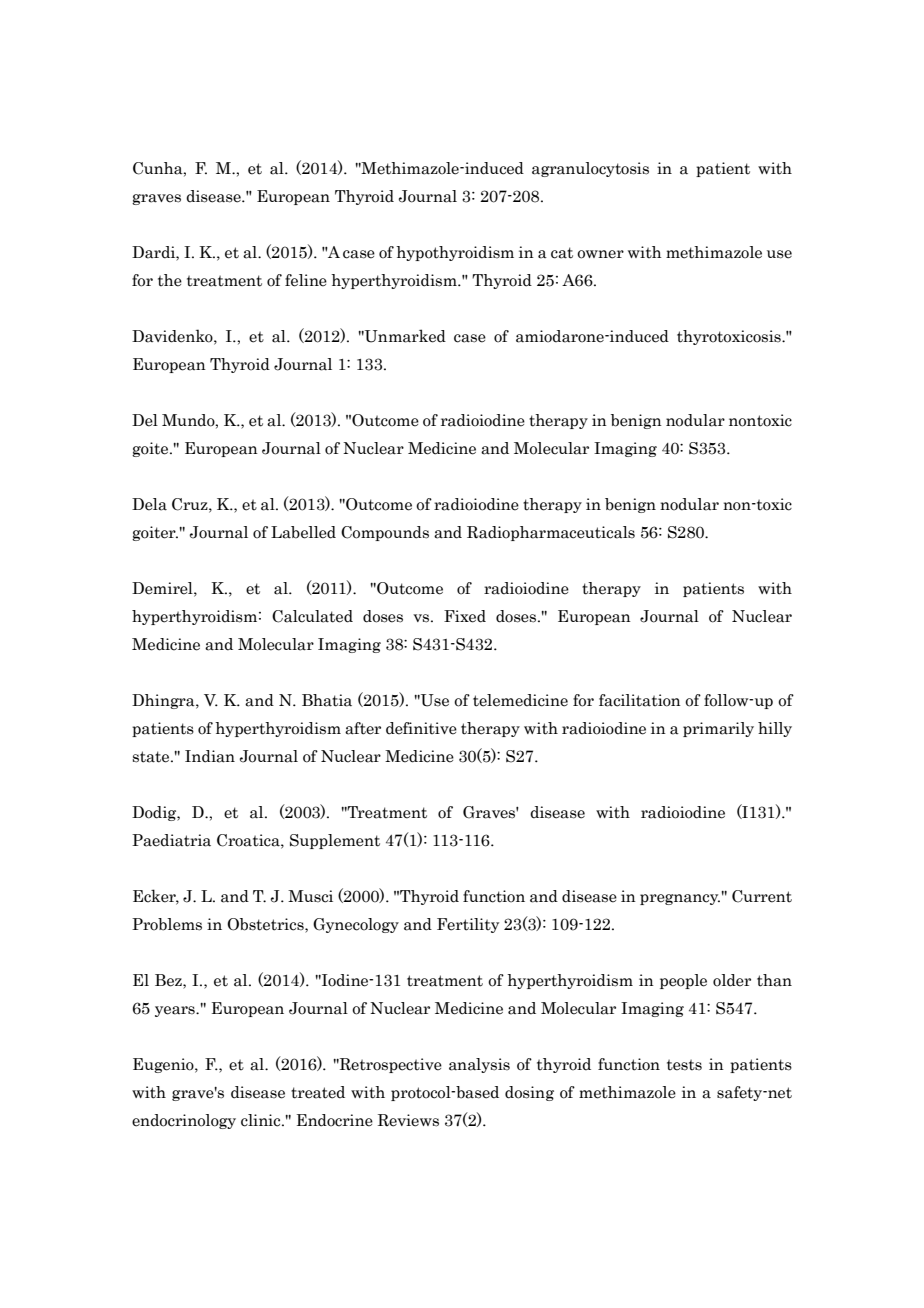 The image size is (924, 1308). I want to click on Fertility, so click(468, 925).
